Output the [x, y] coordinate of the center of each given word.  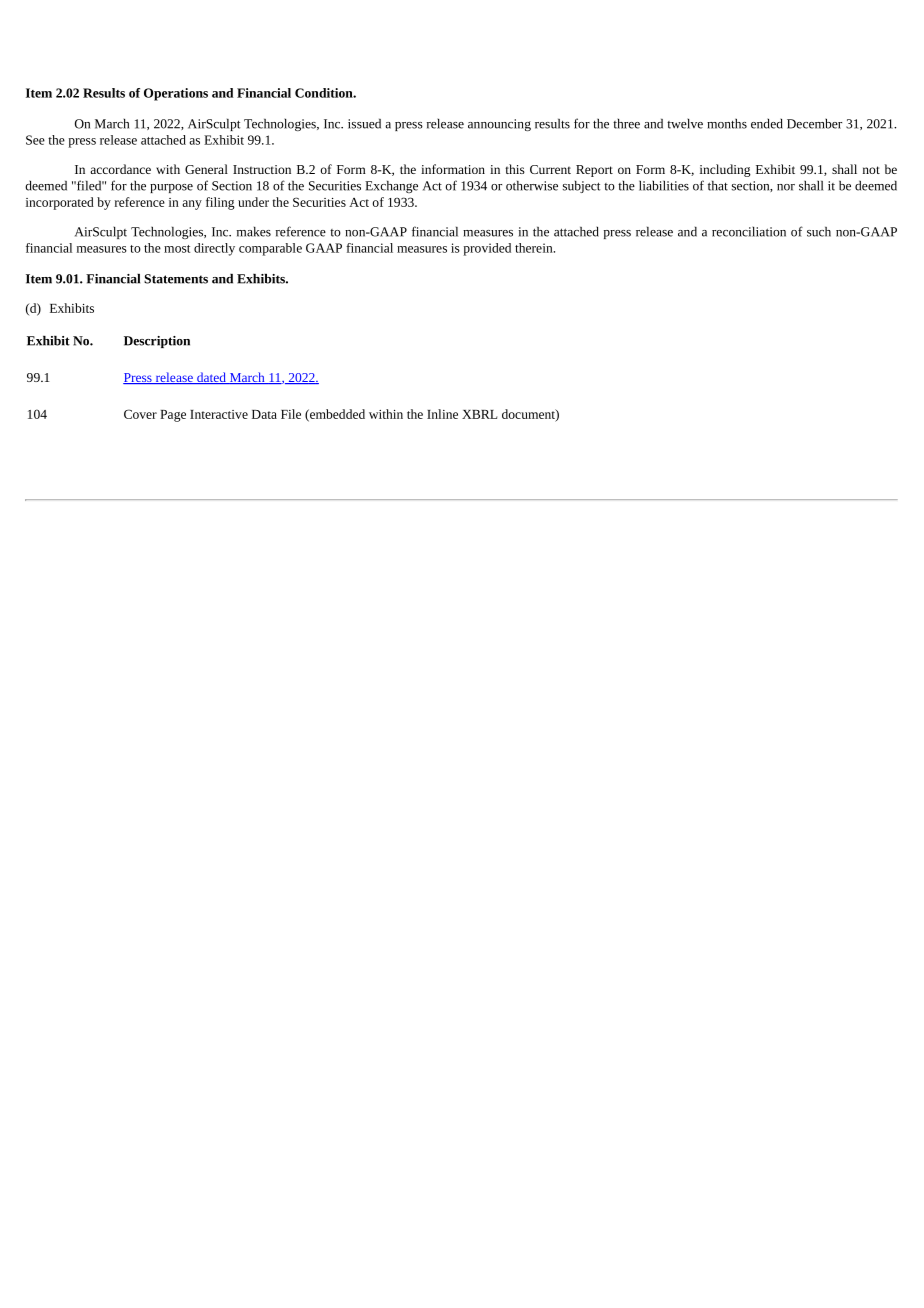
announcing [499, 125]
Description [157, 342]
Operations [176, 94]
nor [786, 187]
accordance [120, 169]
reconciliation [749, 232]
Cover [140, 414]
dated [211, 378]
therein [535, 248]
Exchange [391, 187]
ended [767, 124]
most [177, 249]
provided [487, 249]
